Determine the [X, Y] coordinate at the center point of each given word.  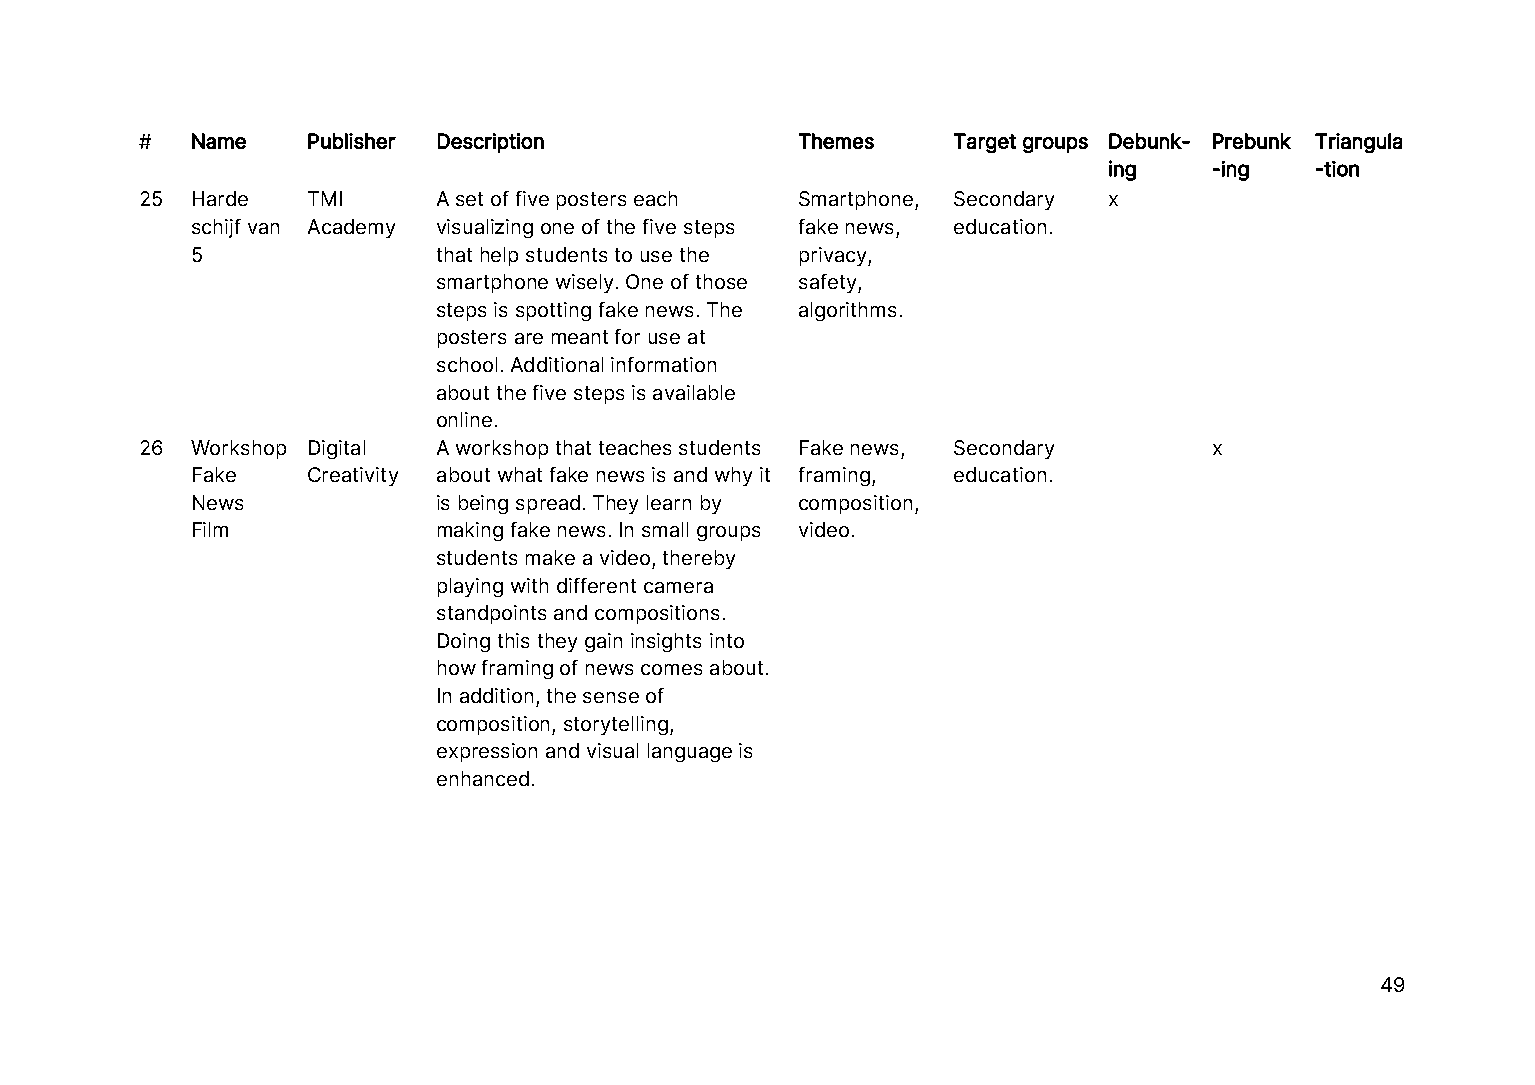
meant [580, 337]
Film [210, 529]
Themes [836, 141]
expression [487, 752]
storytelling [616, 725]
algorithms [847, 311]
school [467, 364]
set [469, 199]
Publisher [352, 141]
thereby [699, 559]
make [550, 557]
